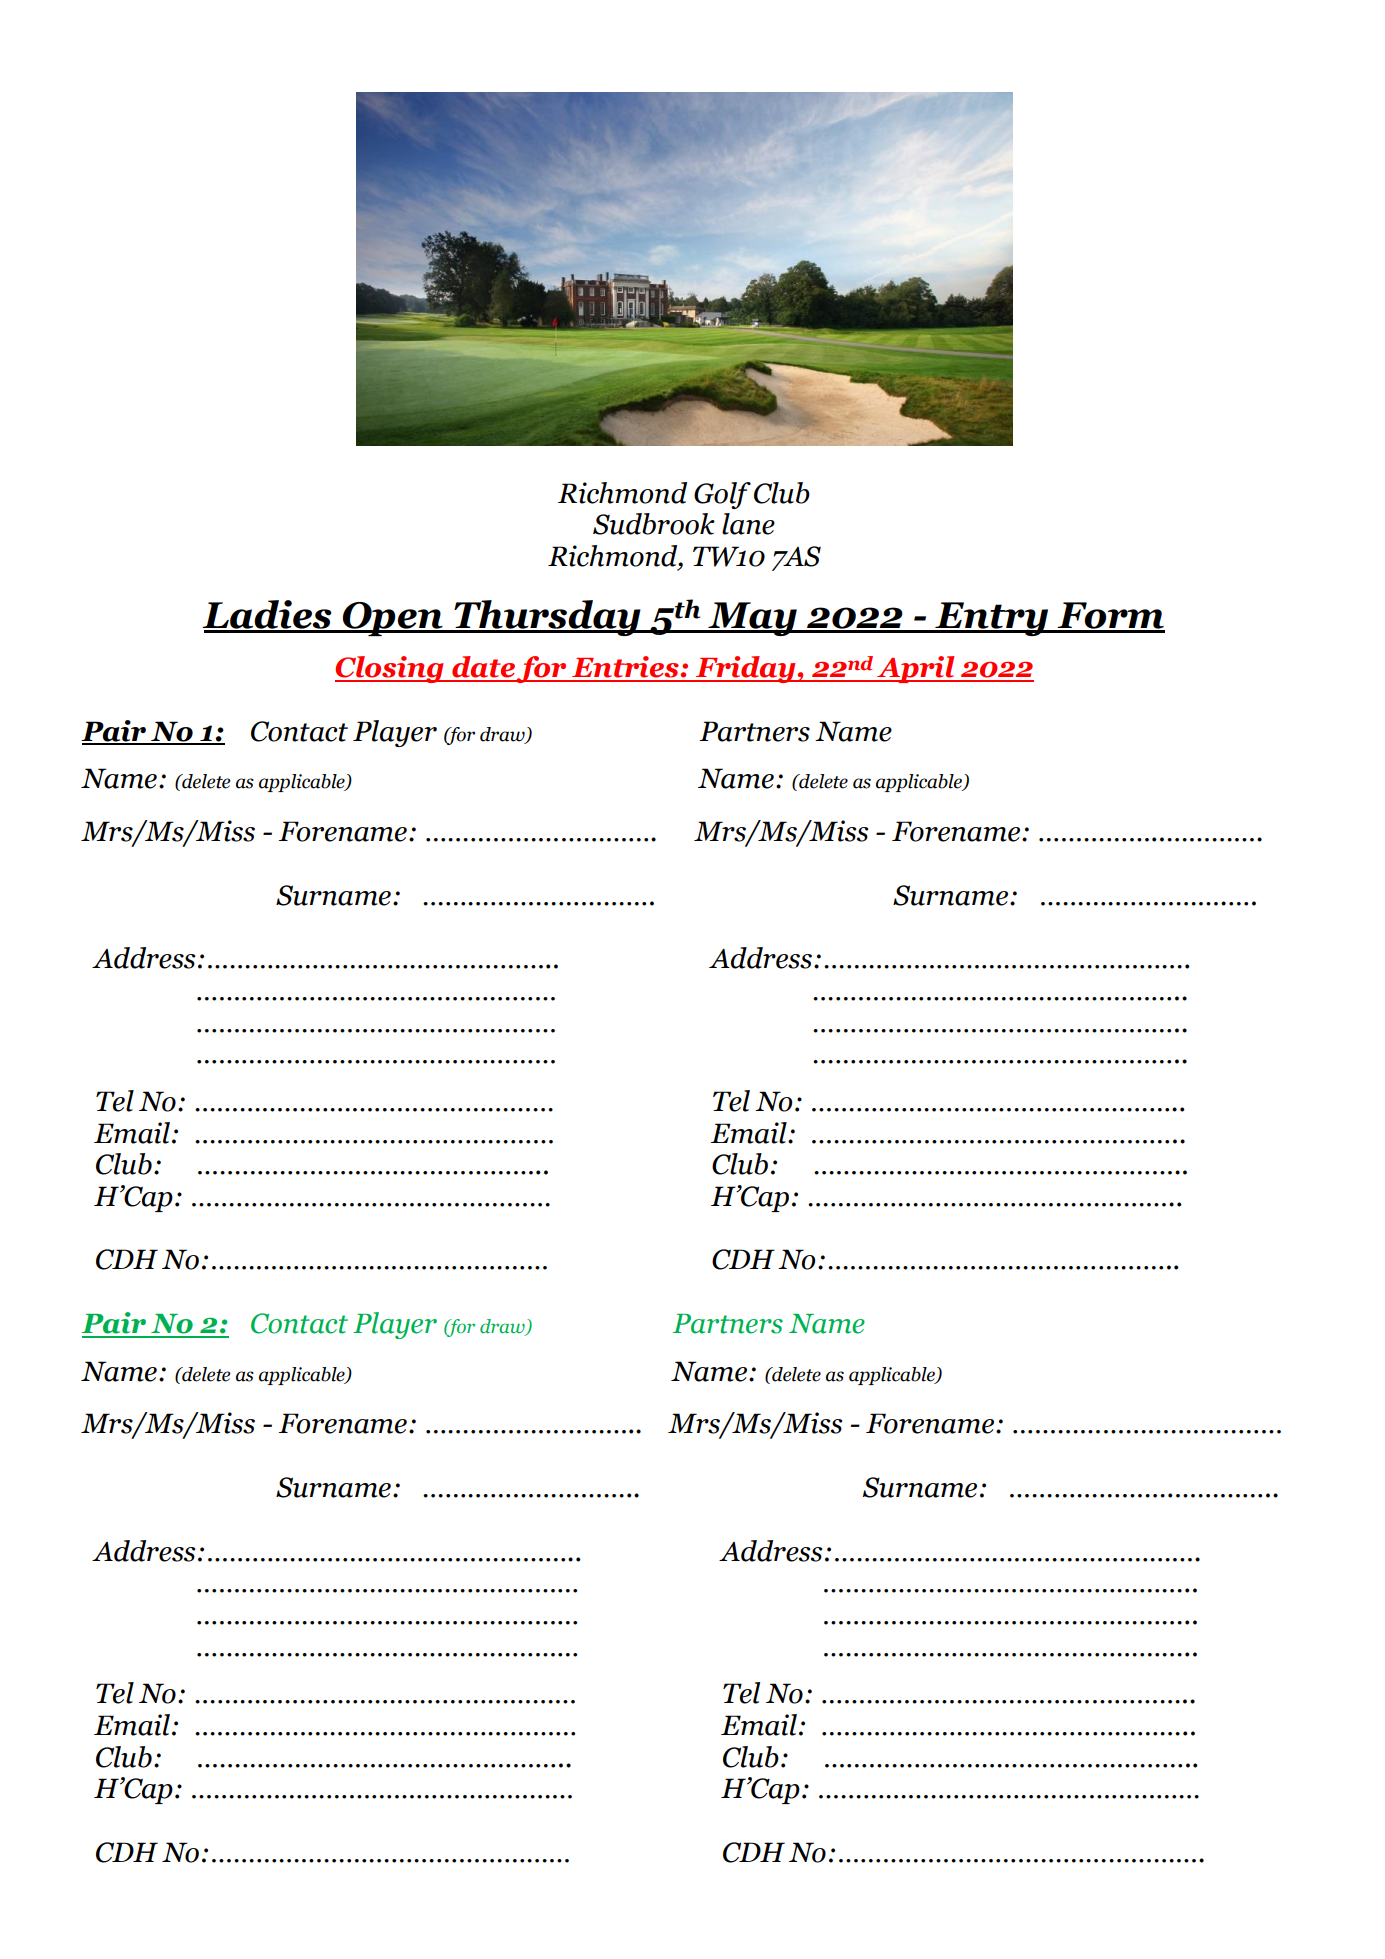 This screenshot has height=1959, width=1385. I want to click on Open, so click(393, 619).
